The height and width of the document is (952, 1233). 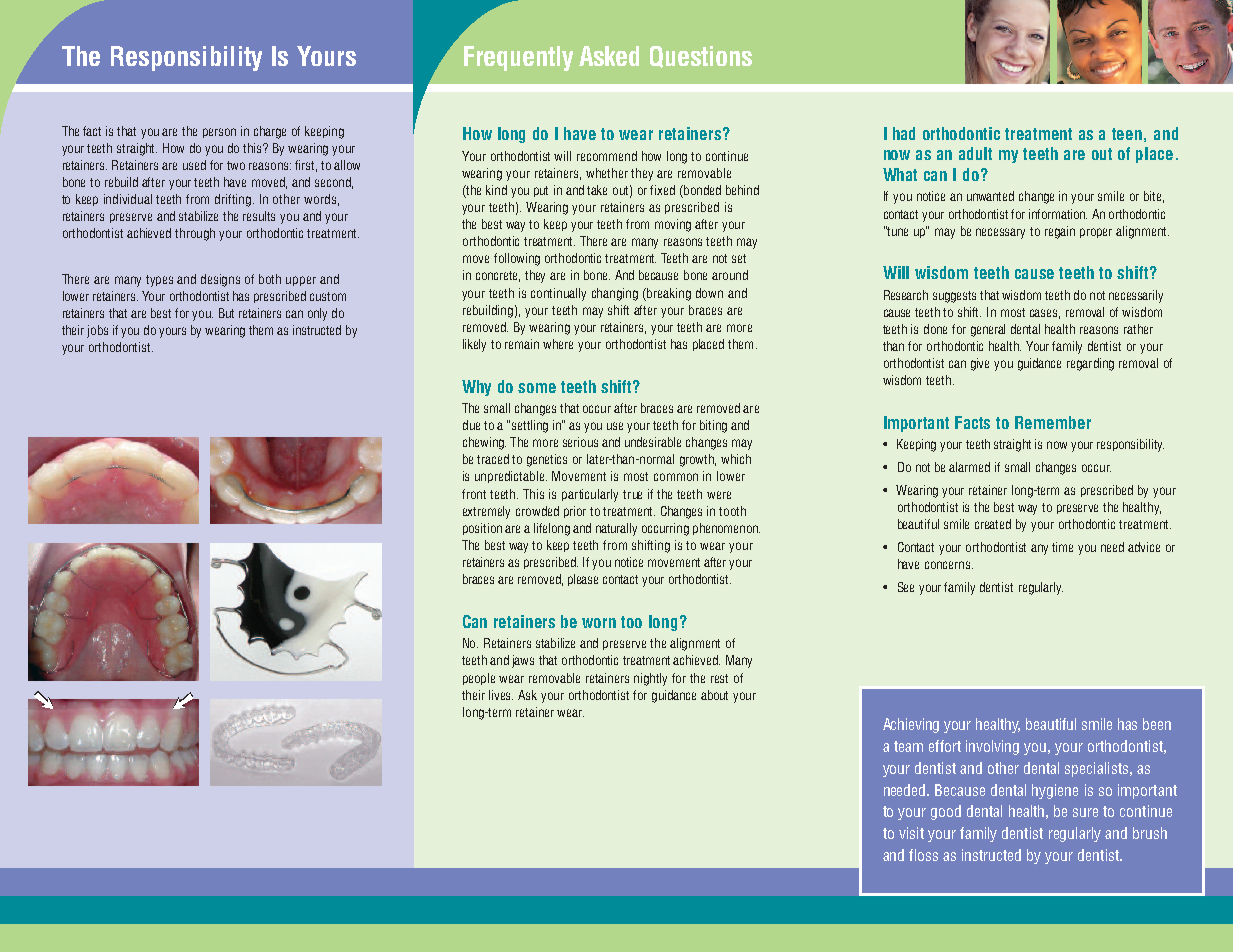 What do you see at coordinates (558, 344) in the document?
I see `where` at bounding box center [558, 344].
